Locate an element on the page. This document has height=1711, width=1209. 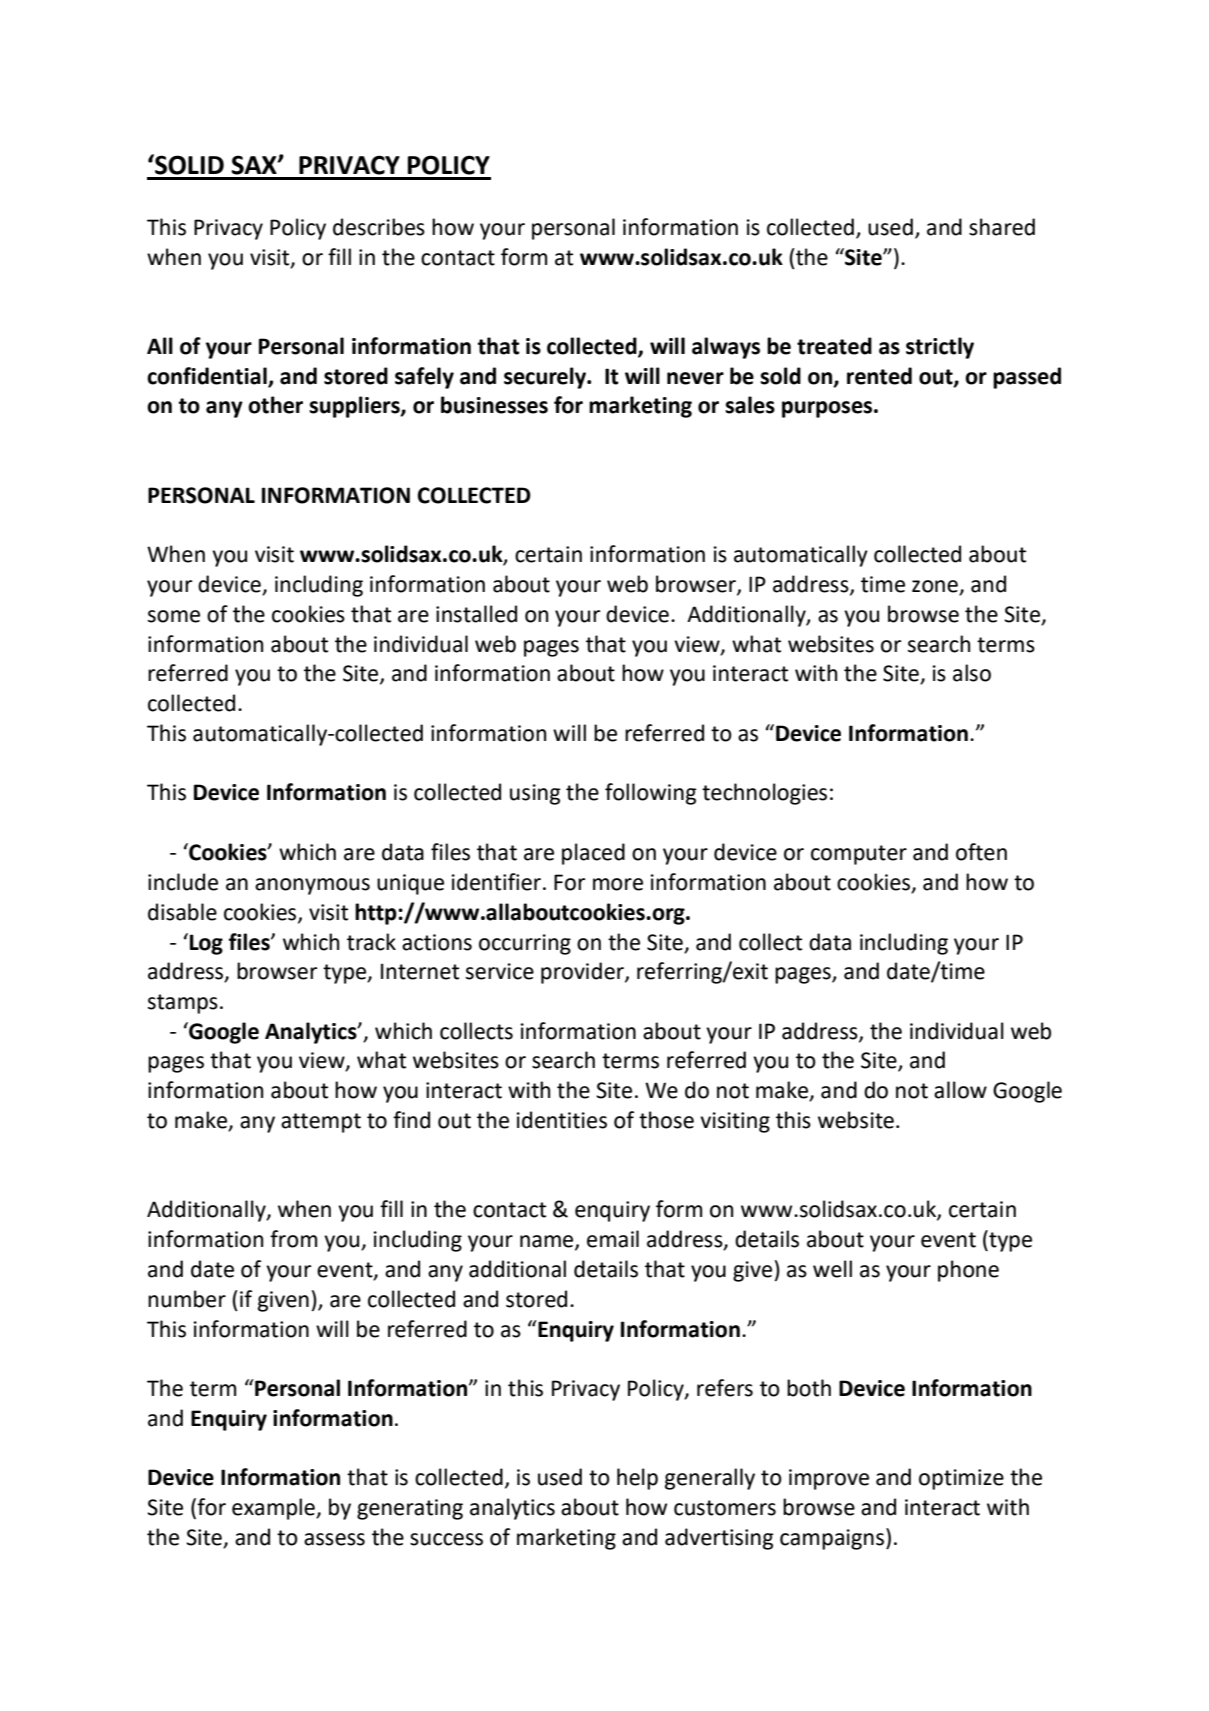
shared is located at coordinates (1002, 227).
